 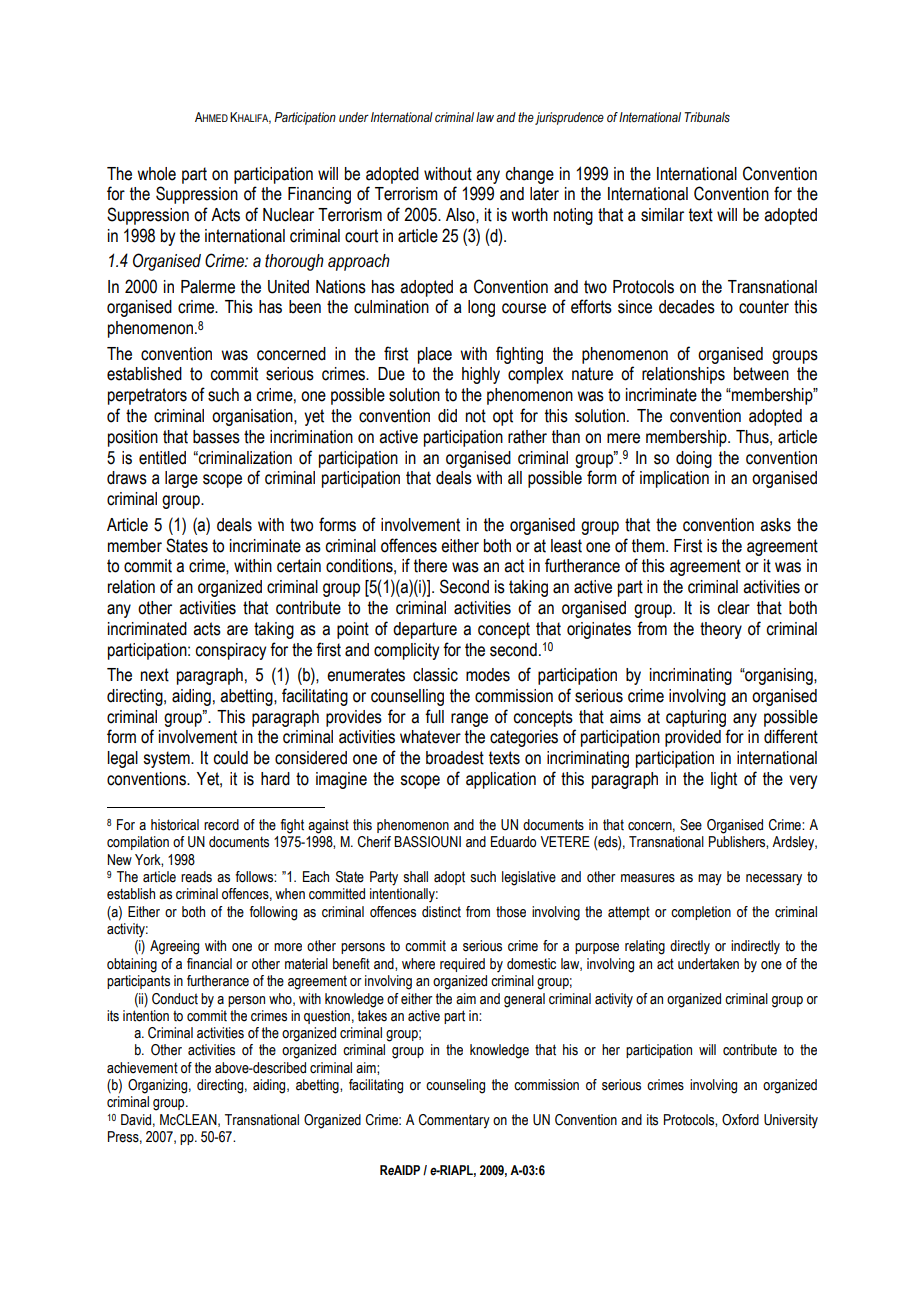 I want to click on Oxford, so click(x=740, y=1120).
